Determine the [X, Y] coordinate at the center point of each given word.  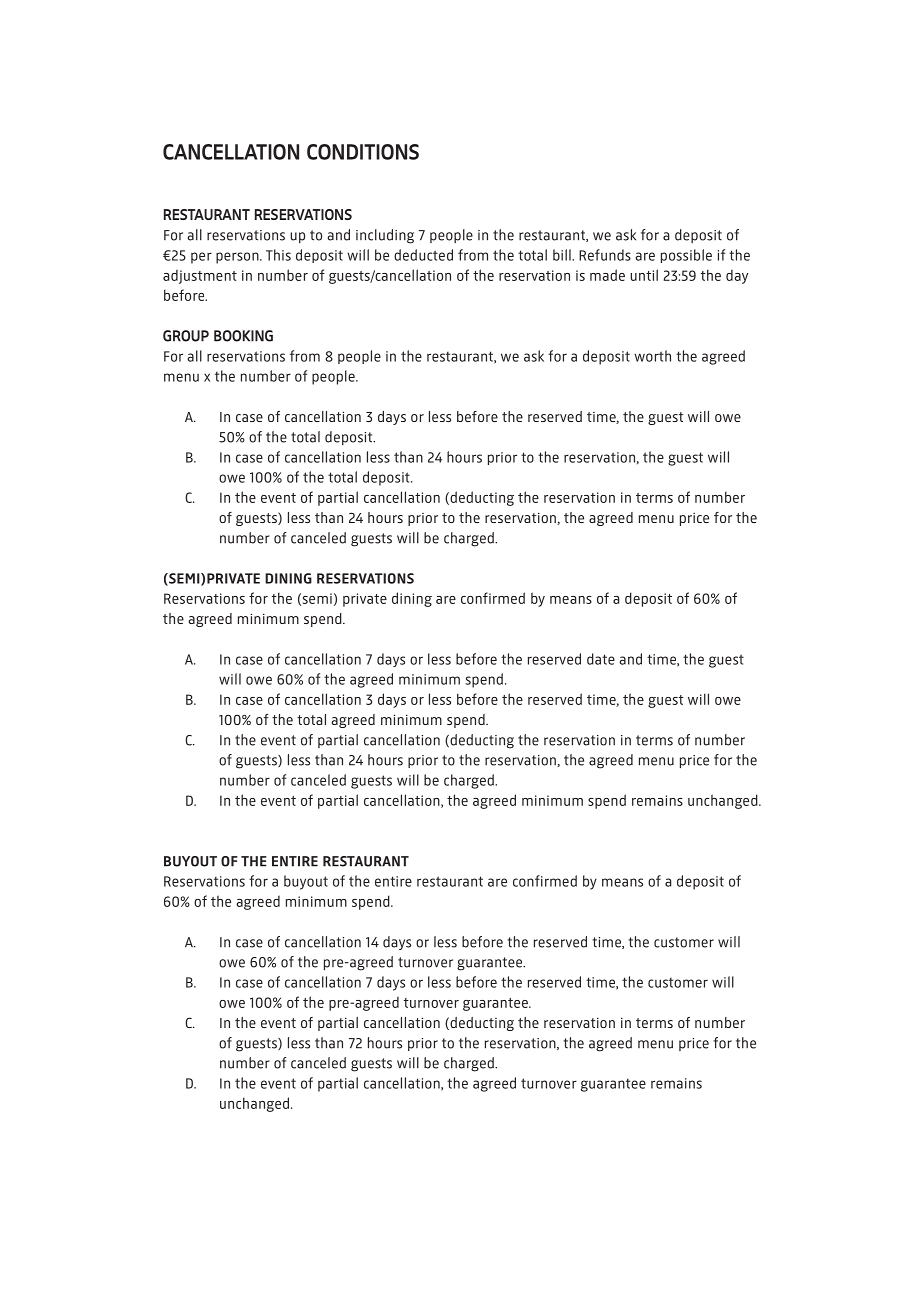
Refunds [605, 255]
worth [652, 356]
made [607, 275]
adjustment [200, 276]
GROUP [186, 336]
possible [686, 256]
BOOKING [243, 336]
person [238, 258]
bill [563, 255]
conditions [363, 152]
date [601, 659]
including [385, 236]
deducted [423, 255]
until [644, 275]
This [278, 255]
